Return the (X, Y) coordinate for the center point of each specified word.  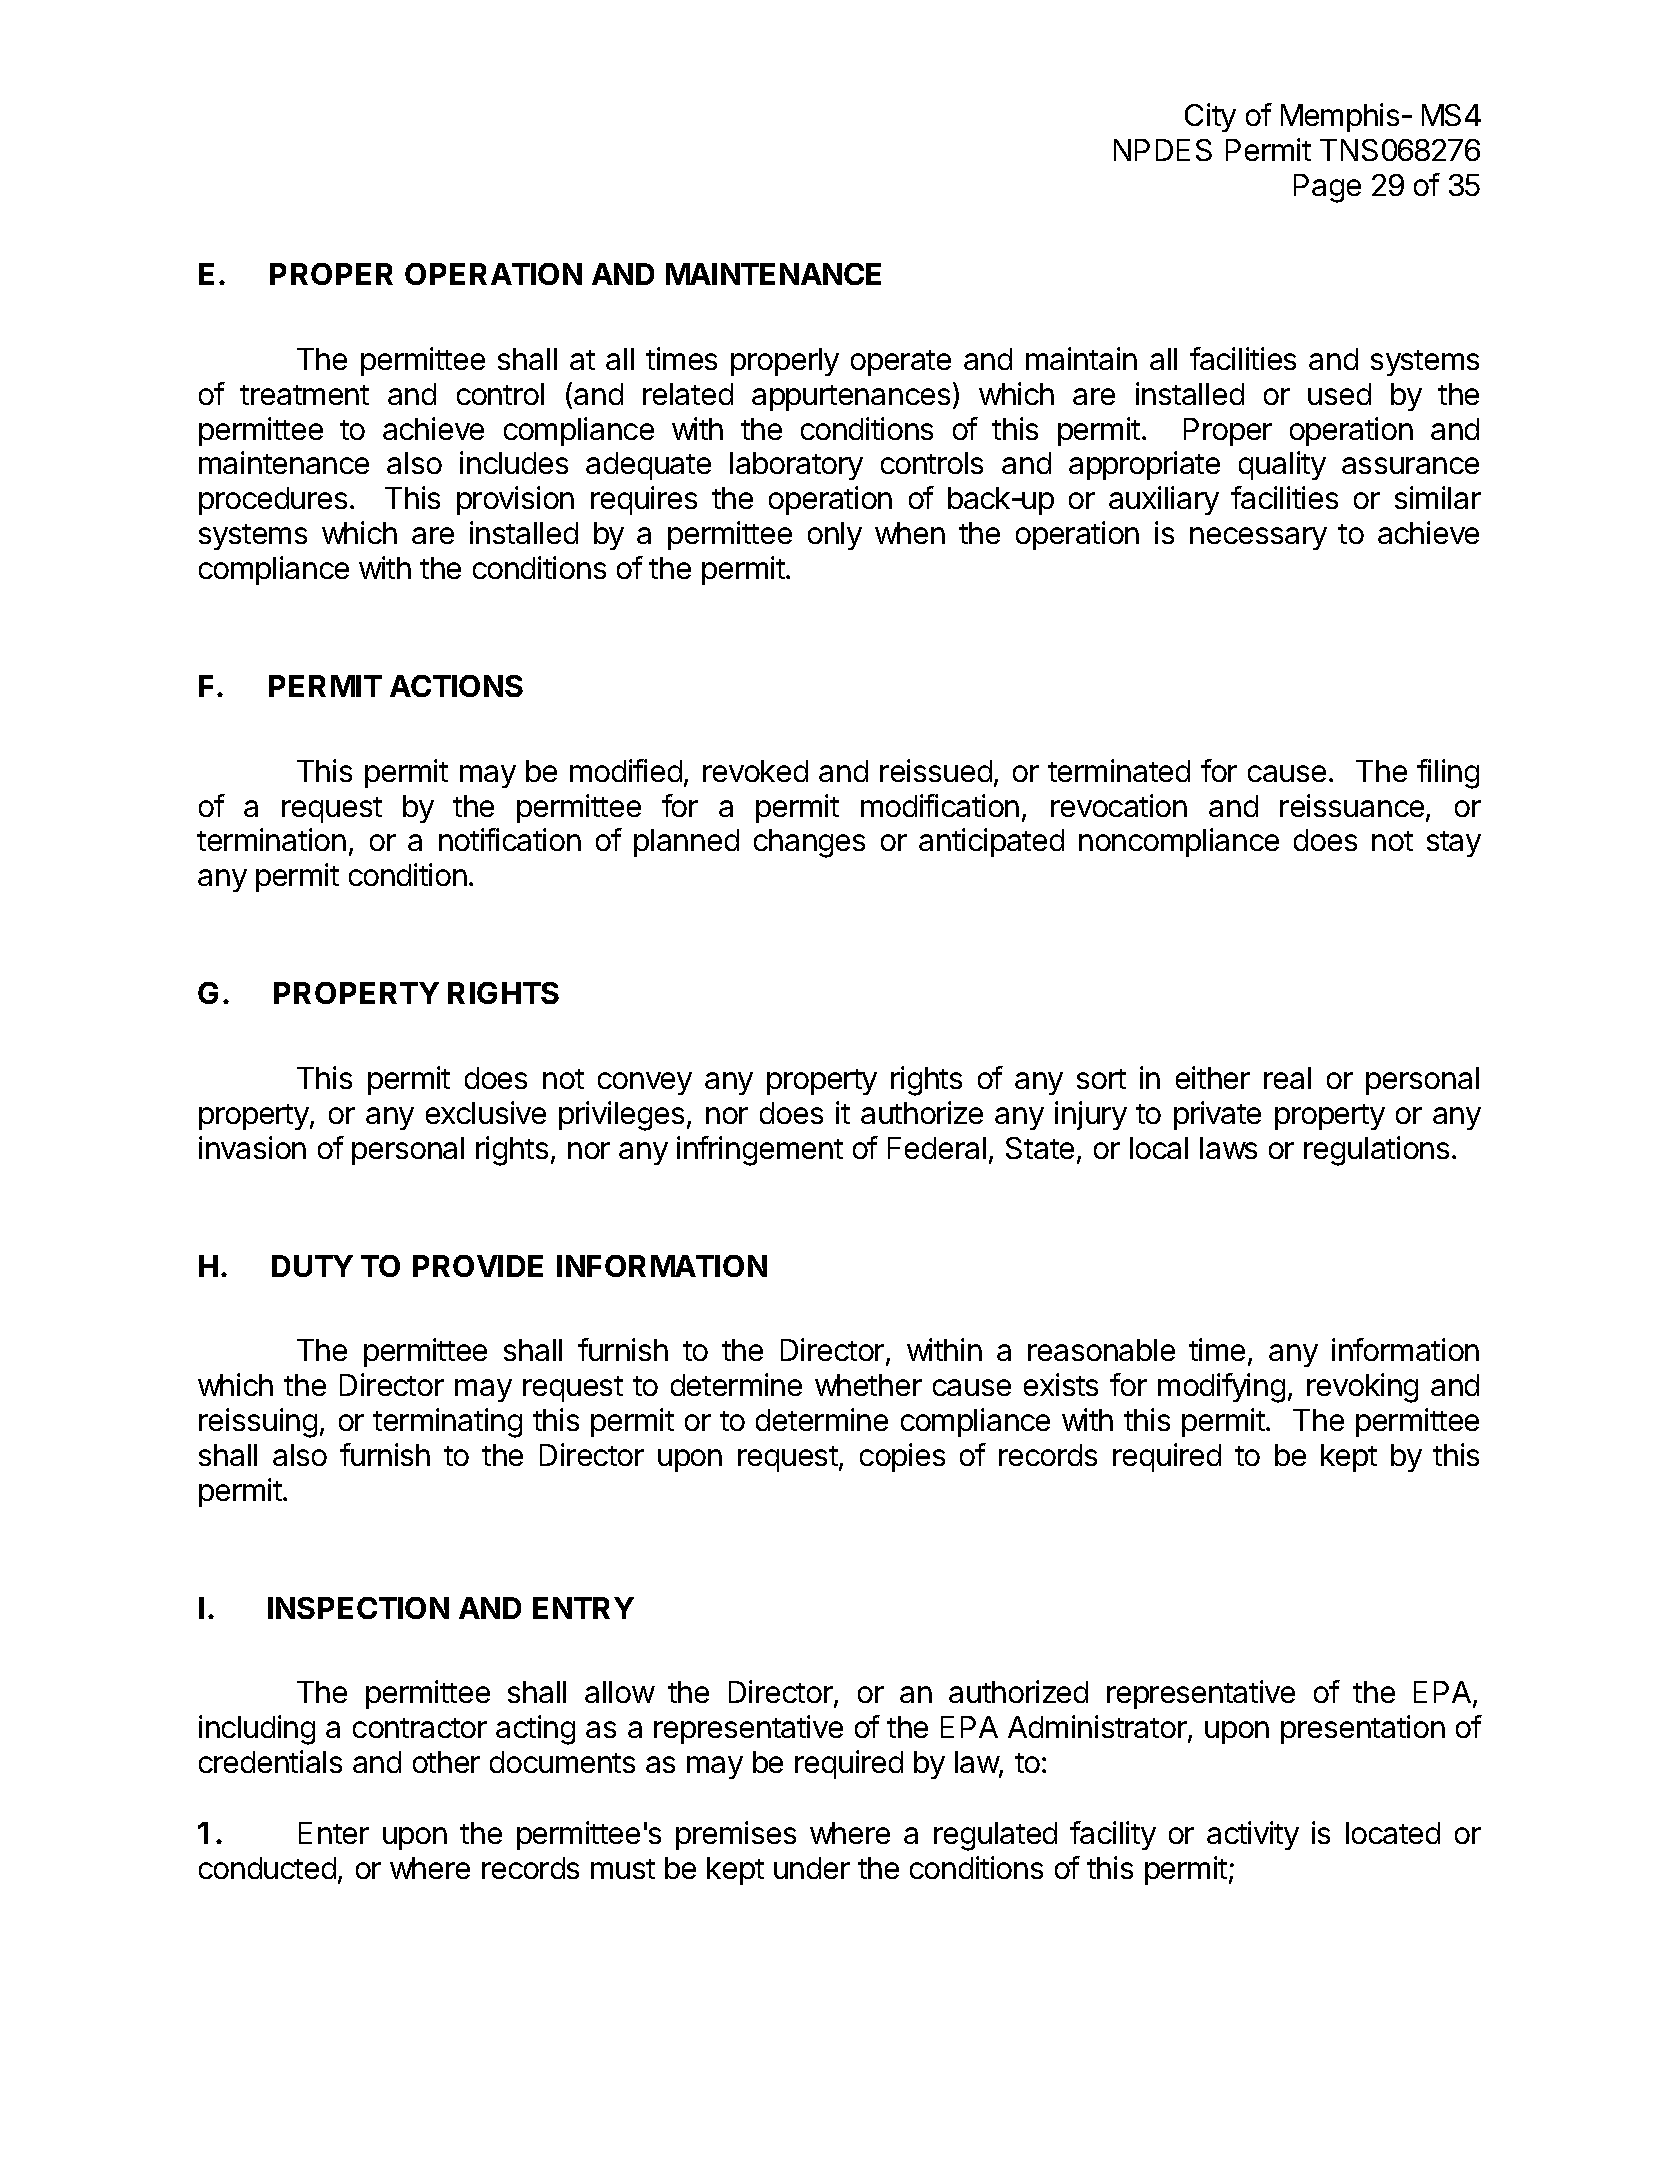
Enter (334, 1833)
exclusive (486, 1112)
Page (1327, 188)
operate (901, 363)
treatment (304, 395)
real (1287, 1078)
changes (809, 843)
